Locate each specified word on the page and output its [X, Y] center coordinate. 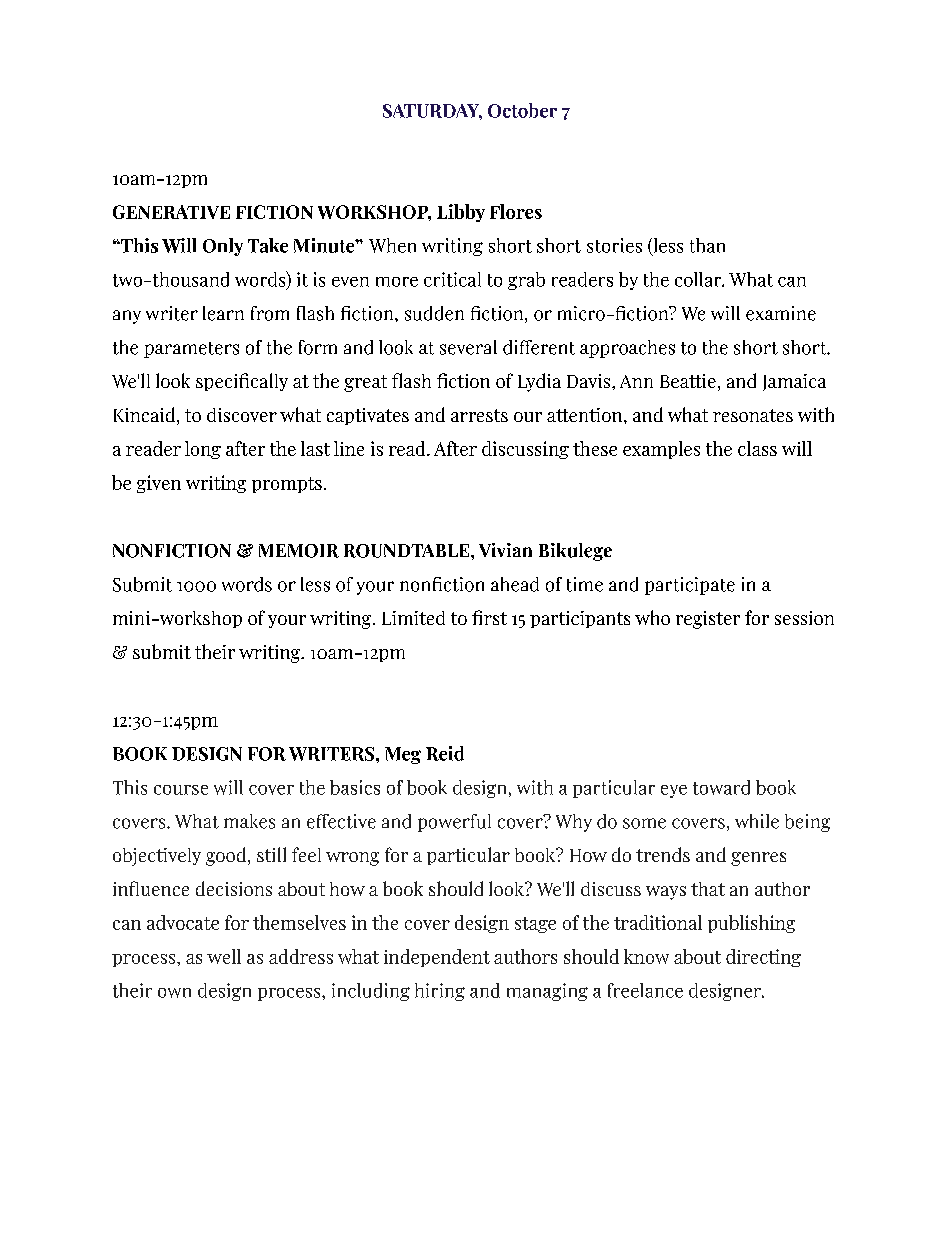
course [181, 790]
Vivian [505, 550]
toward [721, 787]
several [468, 347]
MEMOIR [299, 551]
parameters [191, 350]
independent [437, 958]
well [224, 956]
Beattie [688, 381]
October [522, 110]
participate [690, 586]
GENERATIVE [171, 212]
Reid [445, 753]
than [707, 245]
